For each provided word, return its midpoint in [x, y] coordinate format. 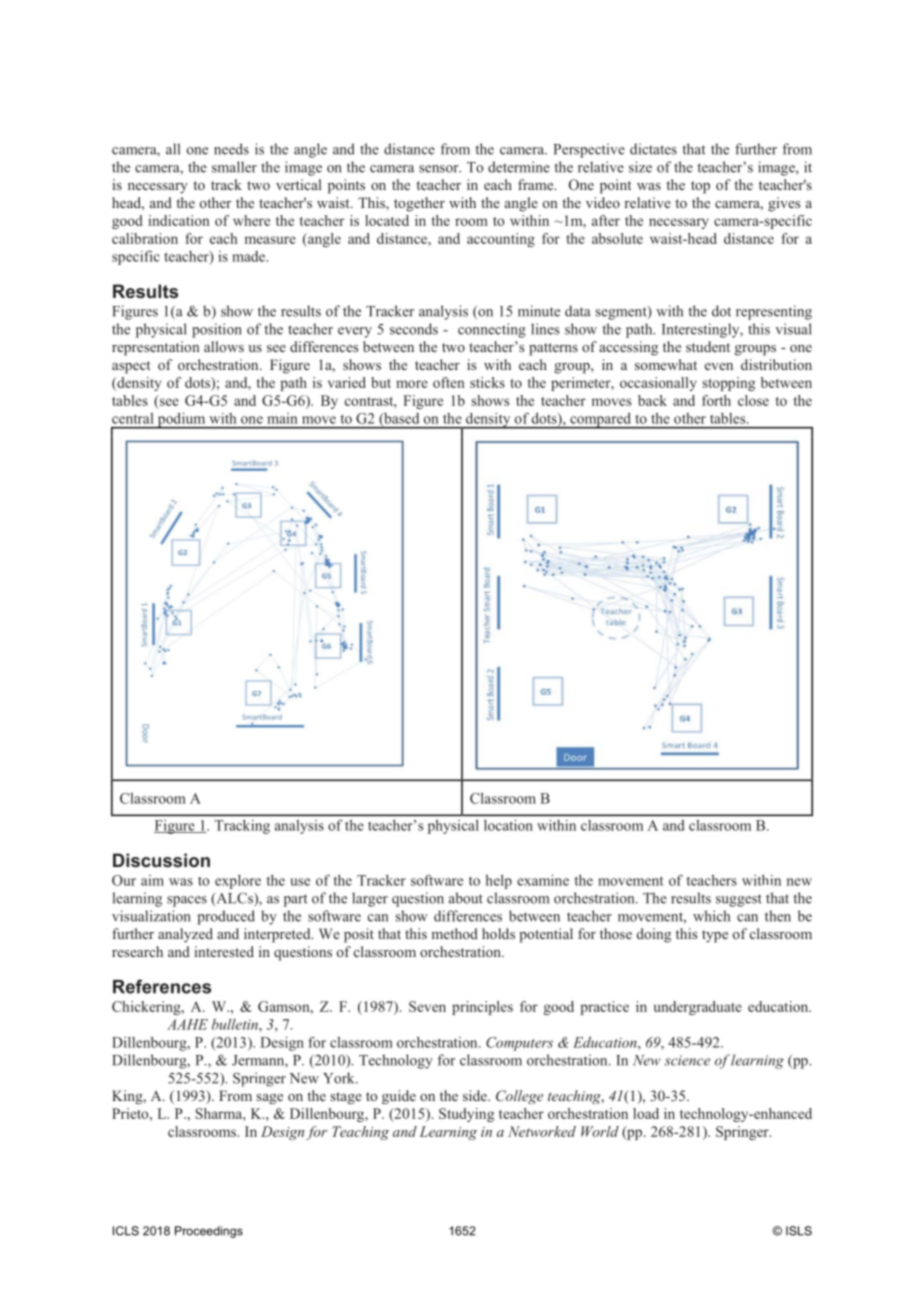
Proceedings [209, 1232]
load [646, 1113]
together [419, 204]
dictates [653, 149]
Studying [466, 1115]
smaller [234, 167]
